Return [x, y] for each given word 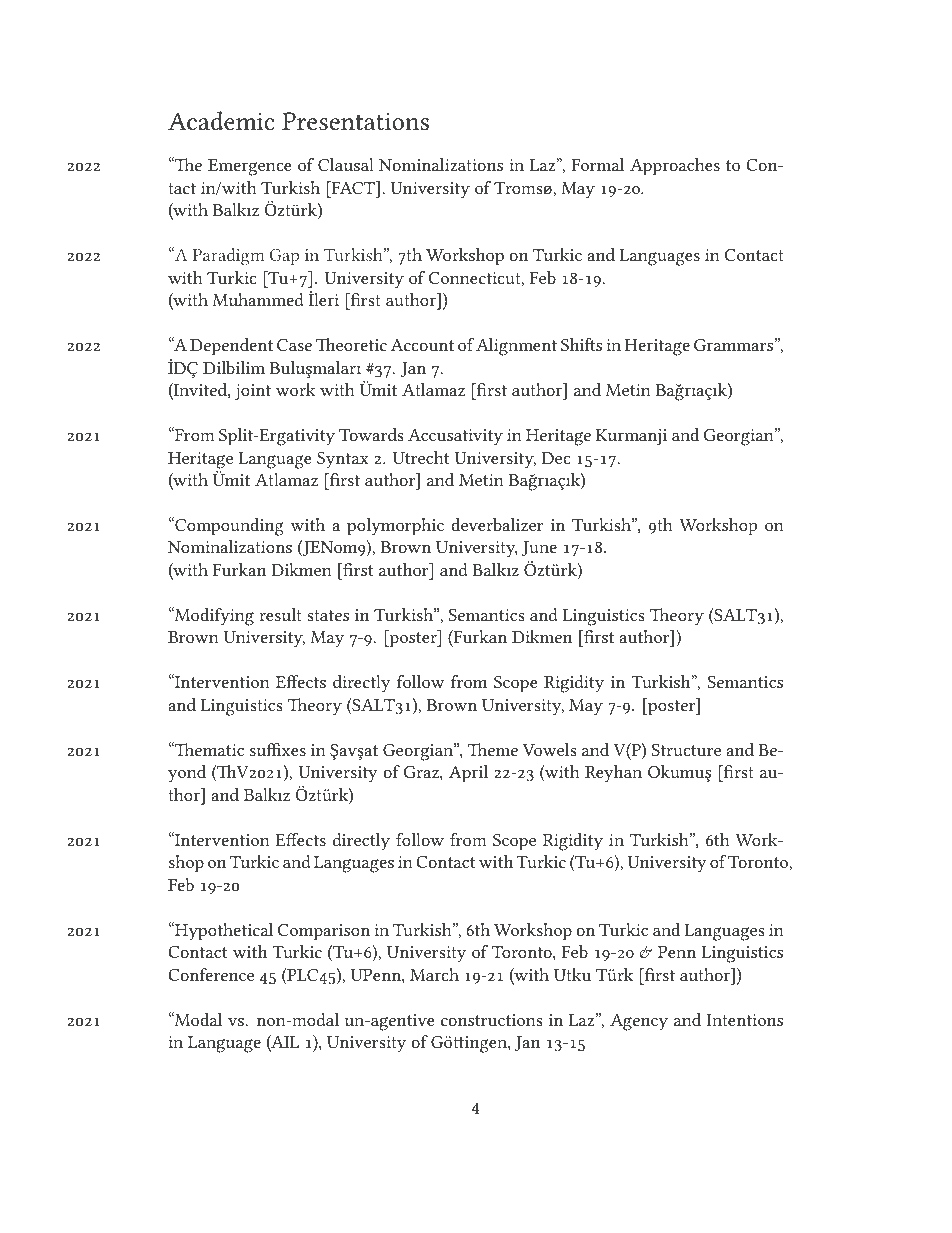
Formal [598, 164]
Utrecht [421, 457]
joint [253, 392]
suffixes [278, 749]
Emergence [250, 167]
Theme [493, 749]
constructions [492, 1020]
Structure [686, 749]
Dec [556, 458]
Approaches [675, 167]
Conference [211, 974]
